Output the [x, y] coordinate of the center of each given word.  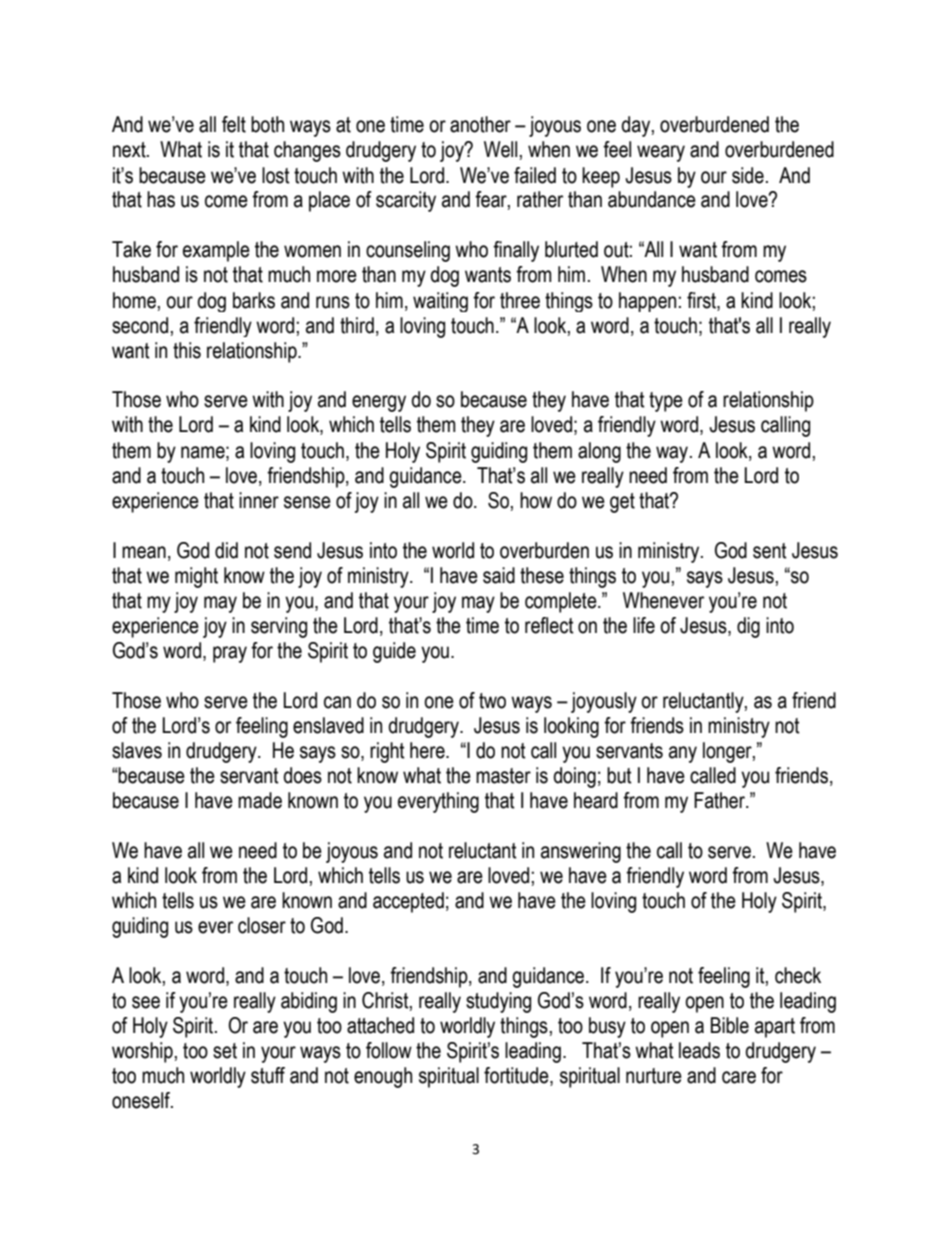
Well [500, 149]
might [196, 577]
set [225, 1051]
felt [234, 124]
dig [748, 627]
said [499, 575]
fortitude [517, 1076]
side [748, 175]
